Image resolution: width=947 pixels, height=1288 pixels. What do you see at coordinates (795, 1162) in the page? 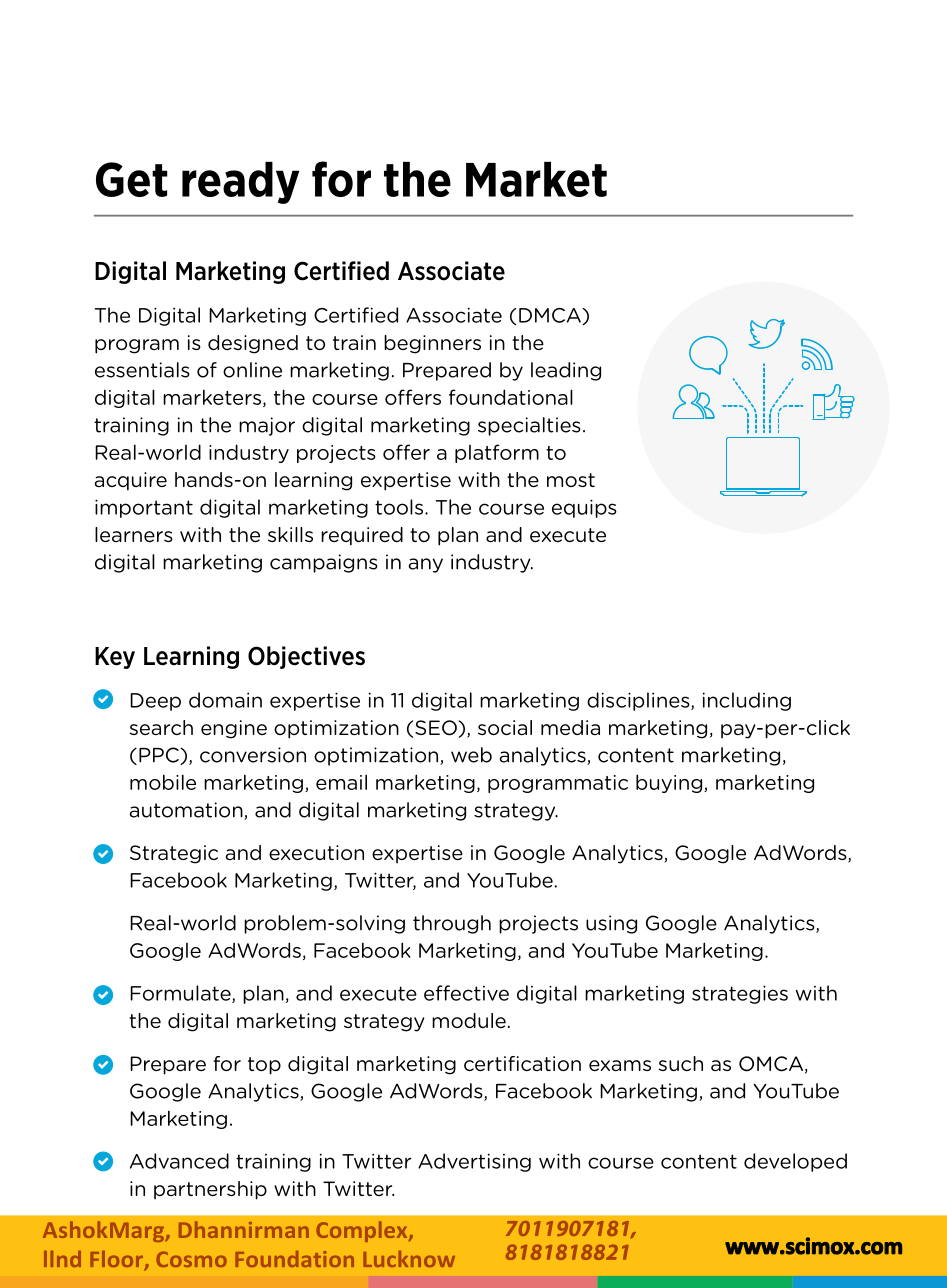
I see `developed` at bounding box center [795, 1162].
